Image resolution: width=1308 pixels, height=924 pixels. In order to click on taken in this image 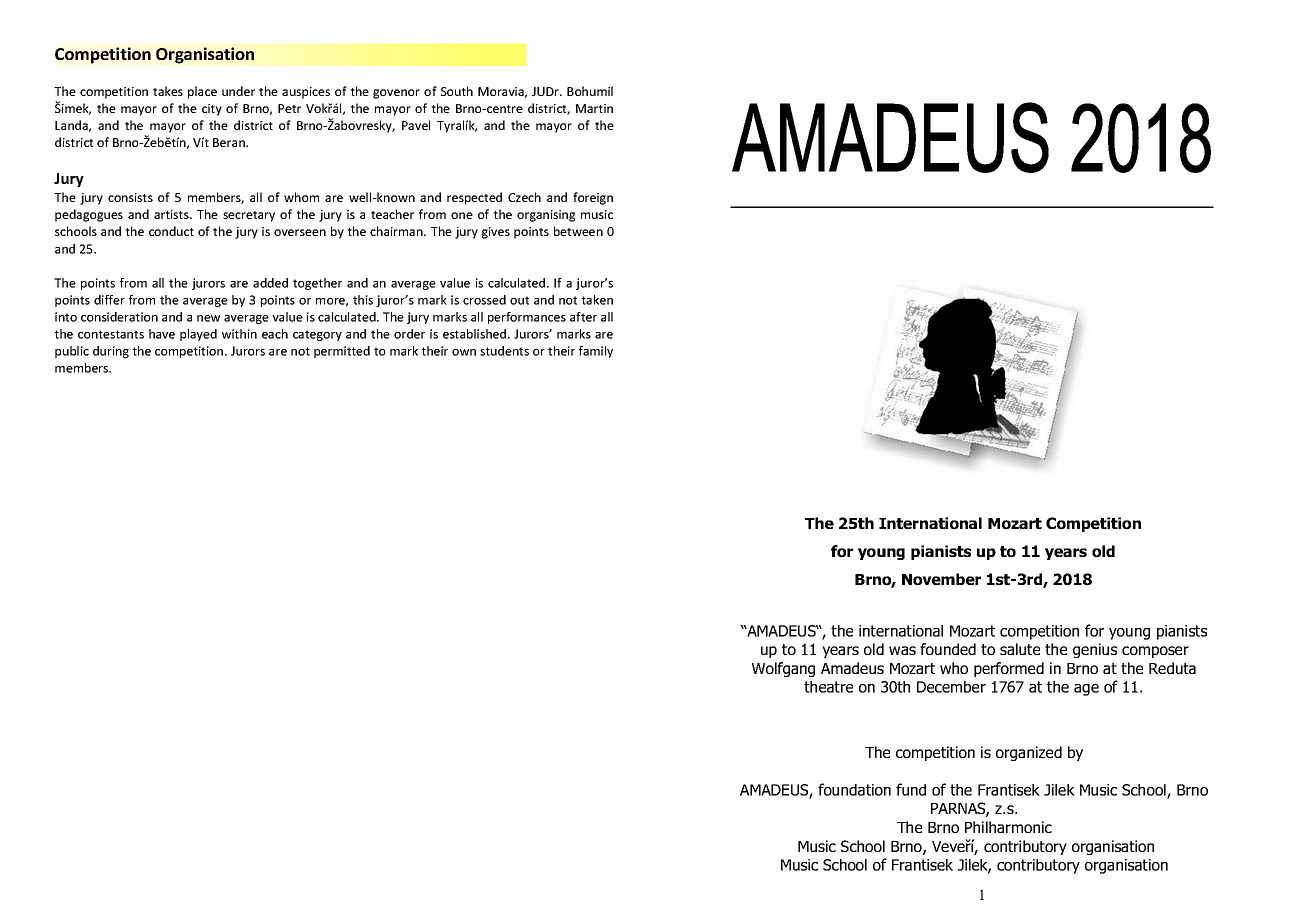, I will do `click(597, 300)`.
